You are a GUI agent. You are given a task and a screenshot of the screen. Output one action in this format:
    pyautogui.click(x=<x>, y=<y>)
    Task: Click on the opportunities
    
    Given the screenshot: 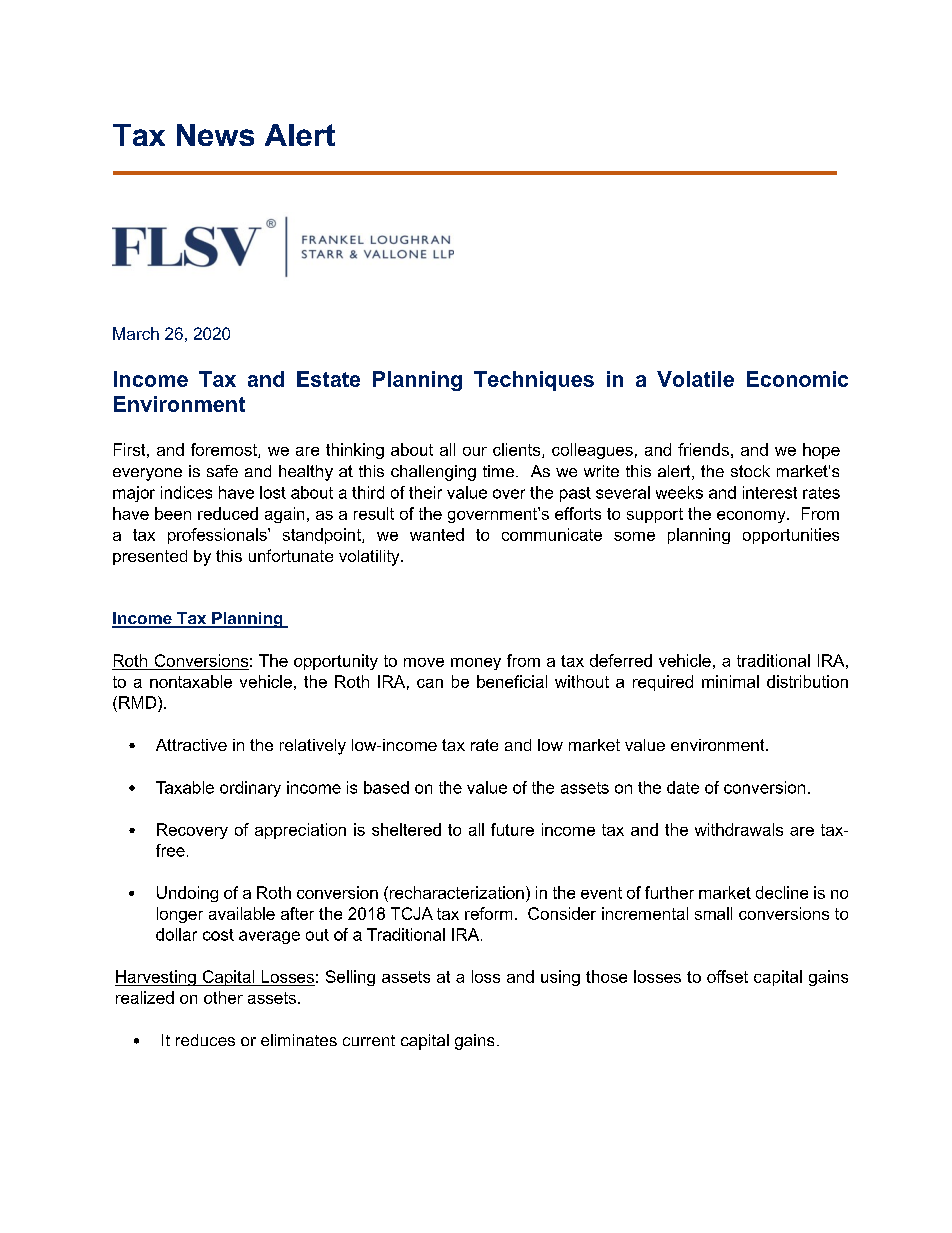 What is the action you would take?
    pyautogui.click(x=791, y=536)
